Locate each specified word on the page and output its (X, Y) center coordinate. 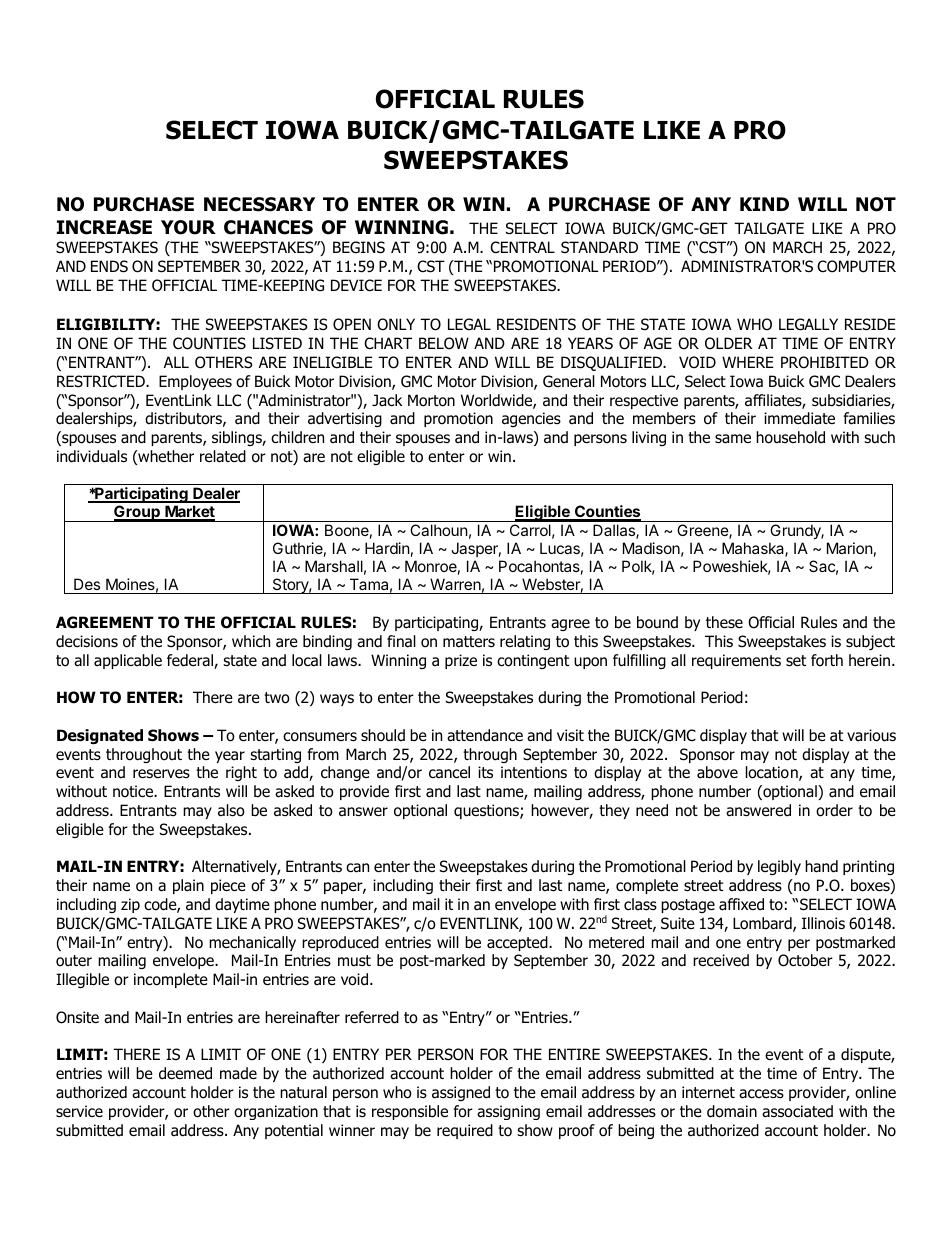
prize (461, 661)
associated (797, 1111)
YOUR (188, 227)
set (796, 661)
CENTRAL (522, 247)
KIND (764, 204)
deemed (185, 1073)
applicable (128, 661)
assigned (461, 1093)
